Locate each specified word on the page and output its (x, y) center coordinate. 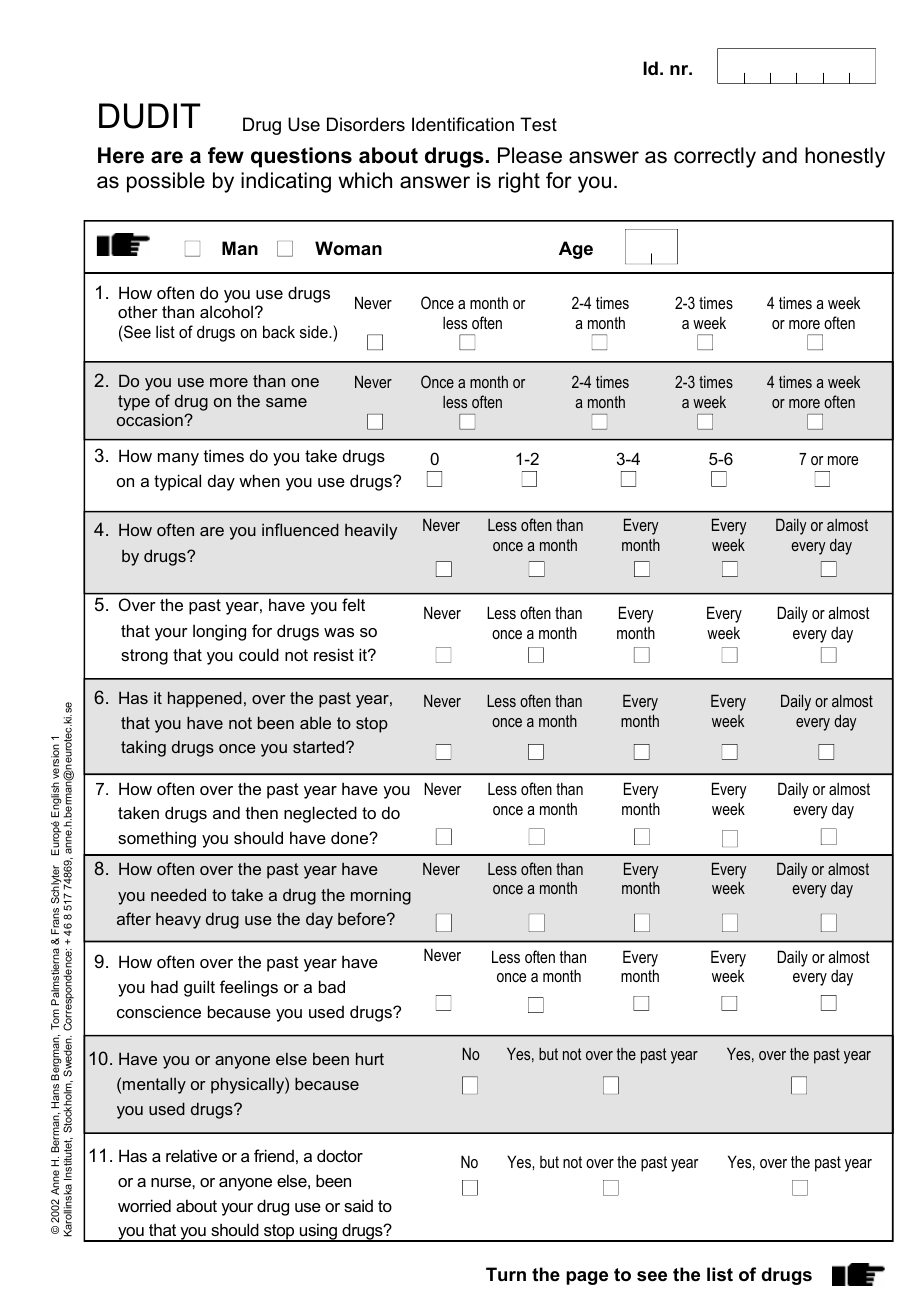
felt (353, 604)
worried (144, 1205)
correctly (715, 157)
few (226, 155)
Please (530, 155)
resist (334, 654)
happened (205, 699)
